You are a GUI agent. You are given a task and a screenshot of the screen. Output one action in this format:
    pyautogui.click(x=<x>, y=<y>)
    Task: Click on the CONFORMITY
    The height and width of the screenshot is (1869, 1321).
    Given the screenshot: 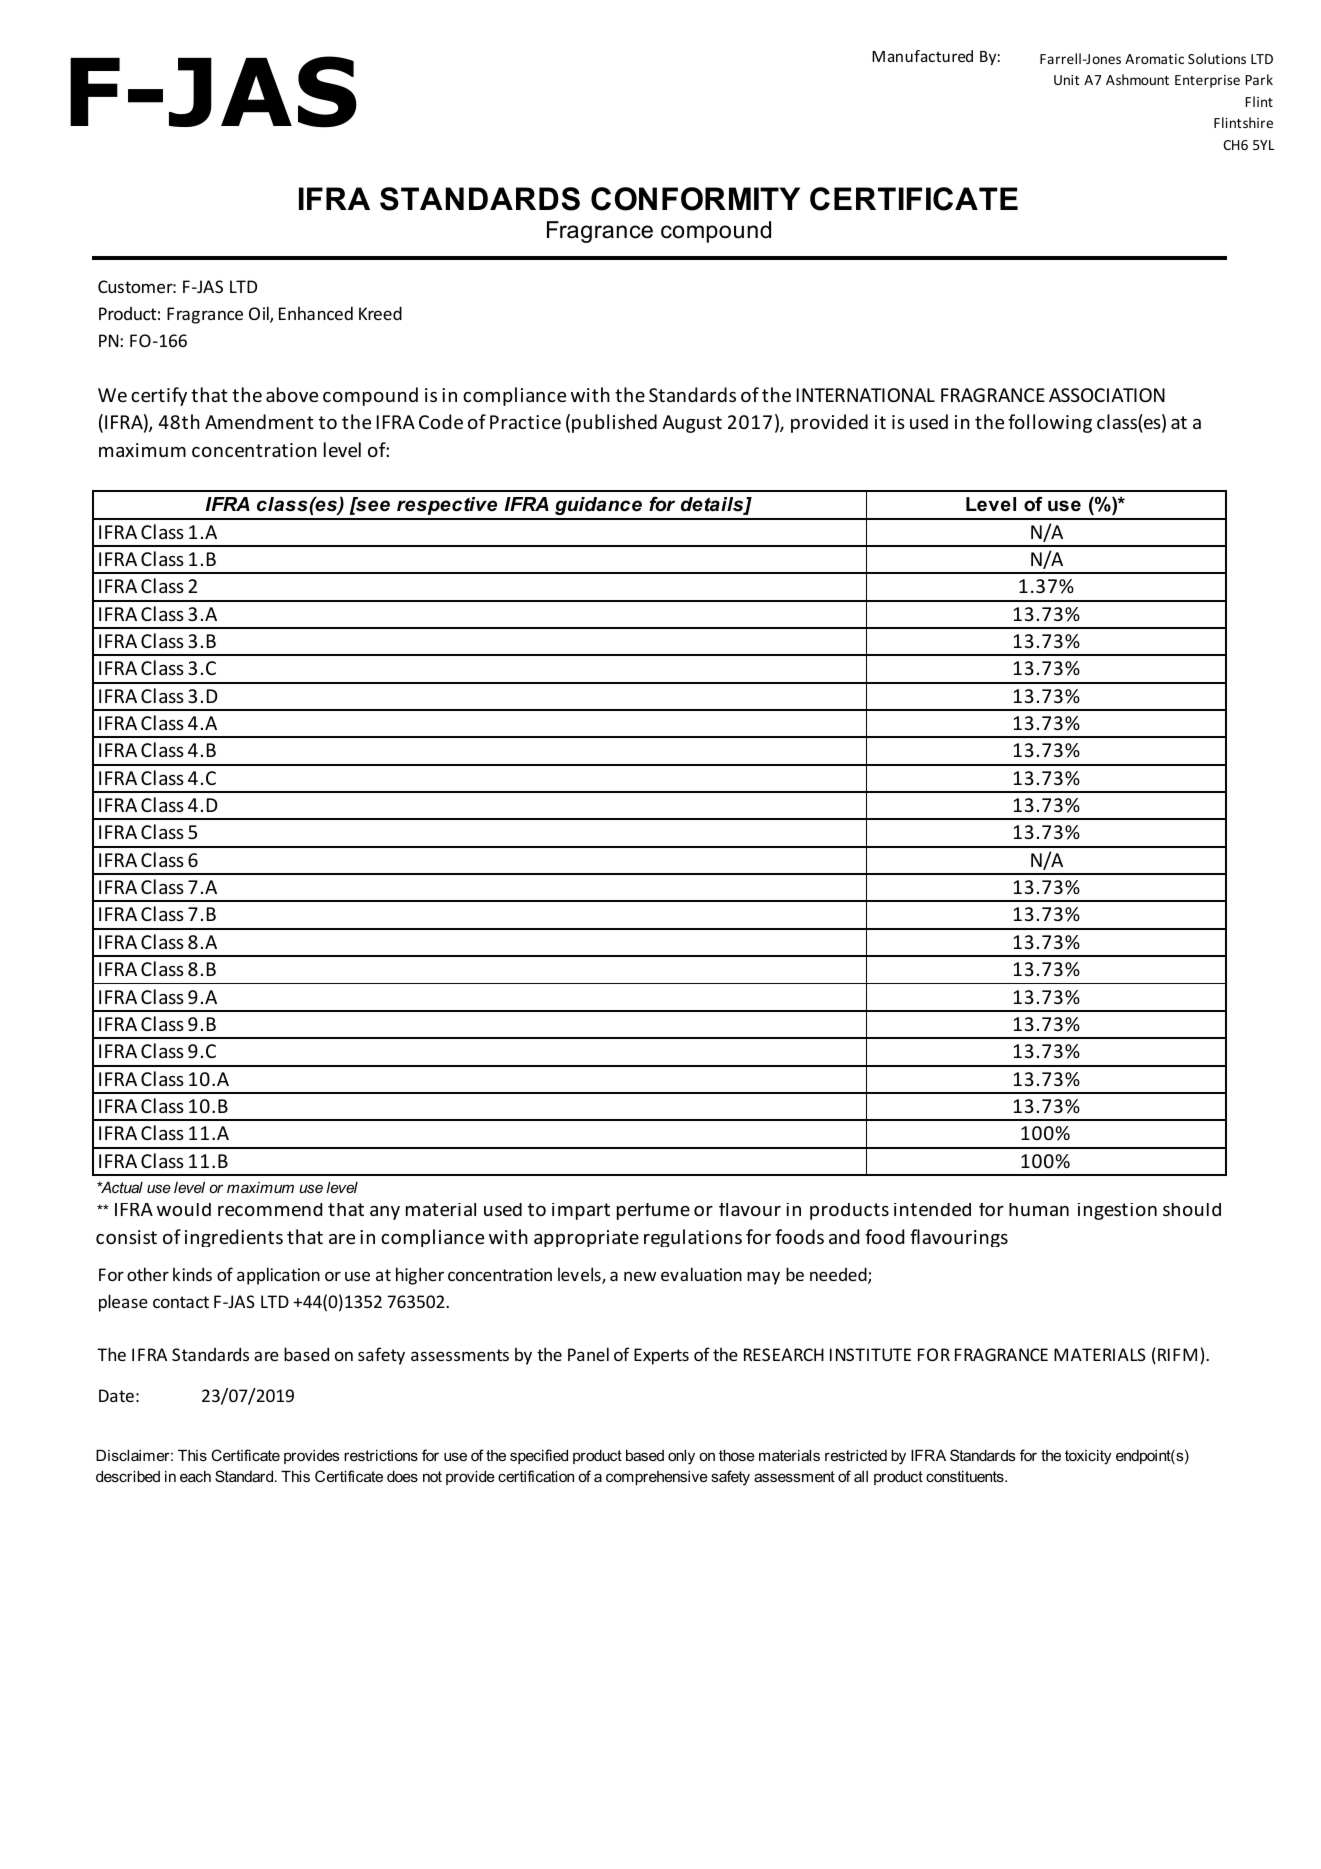 What is the action you would take?
    pyautogui.click(x=695, y=199)
